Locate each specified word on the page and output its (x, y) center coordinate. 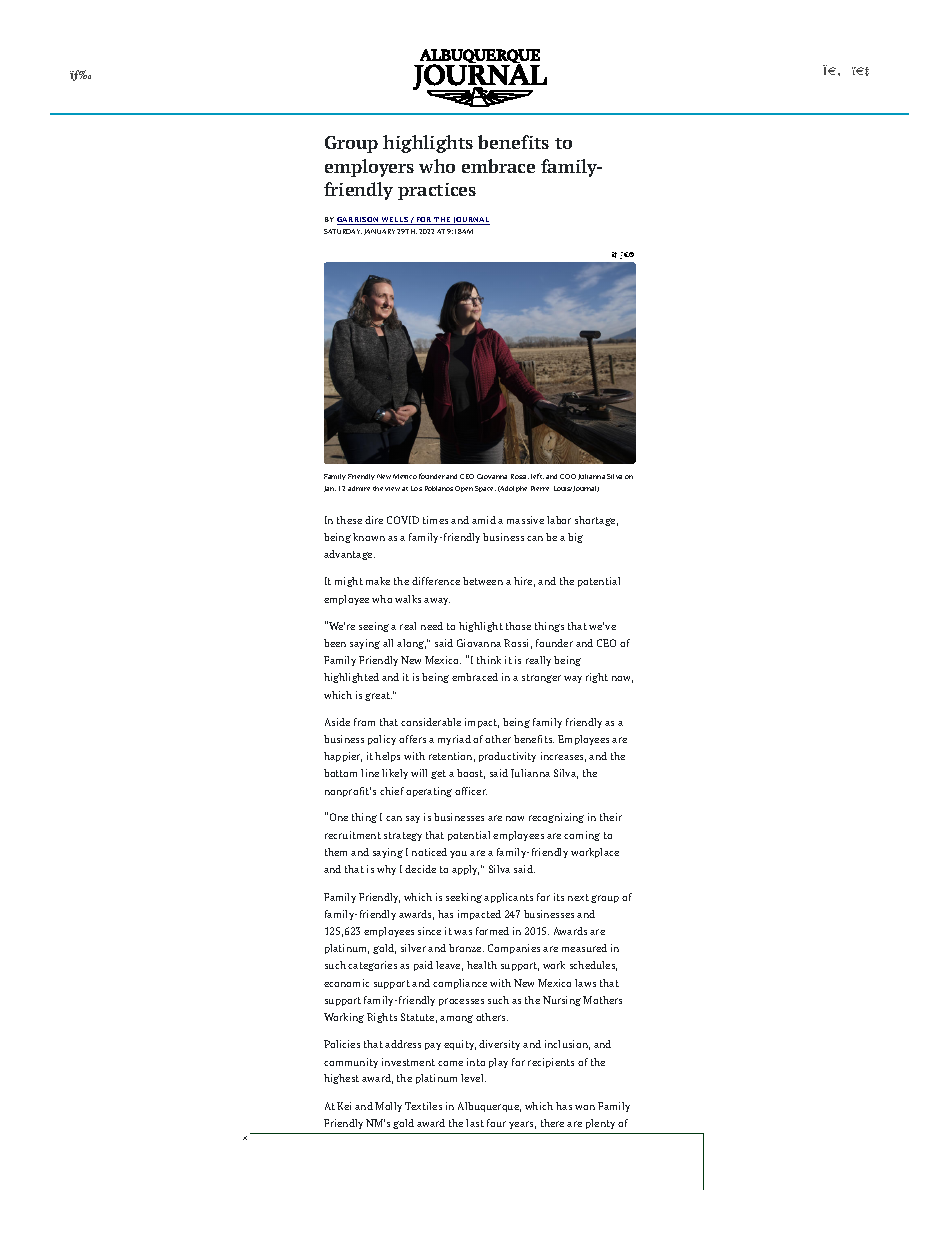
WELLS (395, 221)
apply (465, 870)
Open (464, 489)
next (578, 897)
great (378, 696)
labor (559, 520)
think (489, 660)
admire (359, 488)
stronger (541, 678)
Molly (388, 1107)
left (537, 476)
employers (369, 168)
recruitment (353, 835)
